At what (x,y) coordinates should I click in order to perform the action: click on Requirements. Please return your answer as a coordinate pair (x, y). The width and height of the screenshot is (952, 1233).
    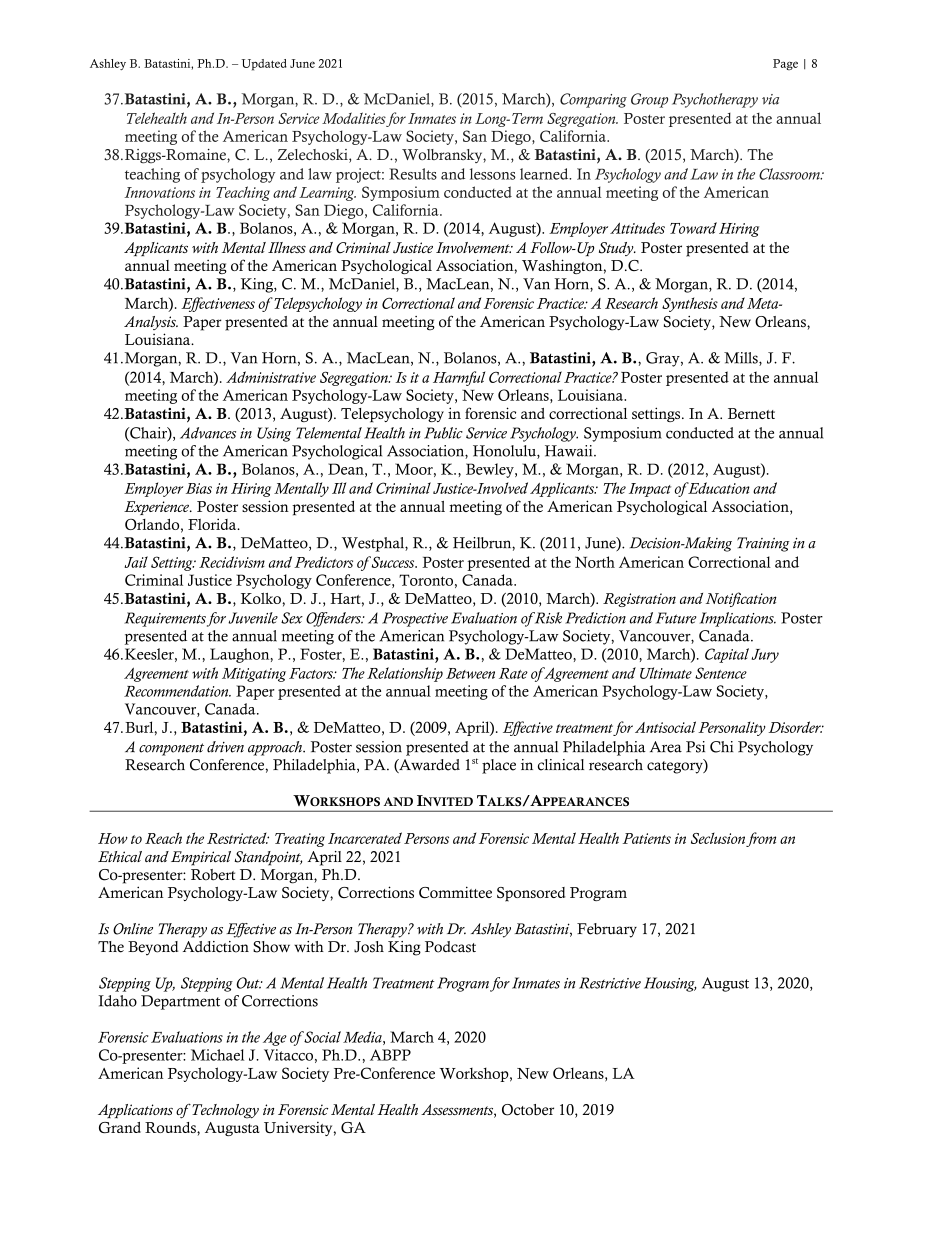
    Looking at the image, I should click on (165, 619).
